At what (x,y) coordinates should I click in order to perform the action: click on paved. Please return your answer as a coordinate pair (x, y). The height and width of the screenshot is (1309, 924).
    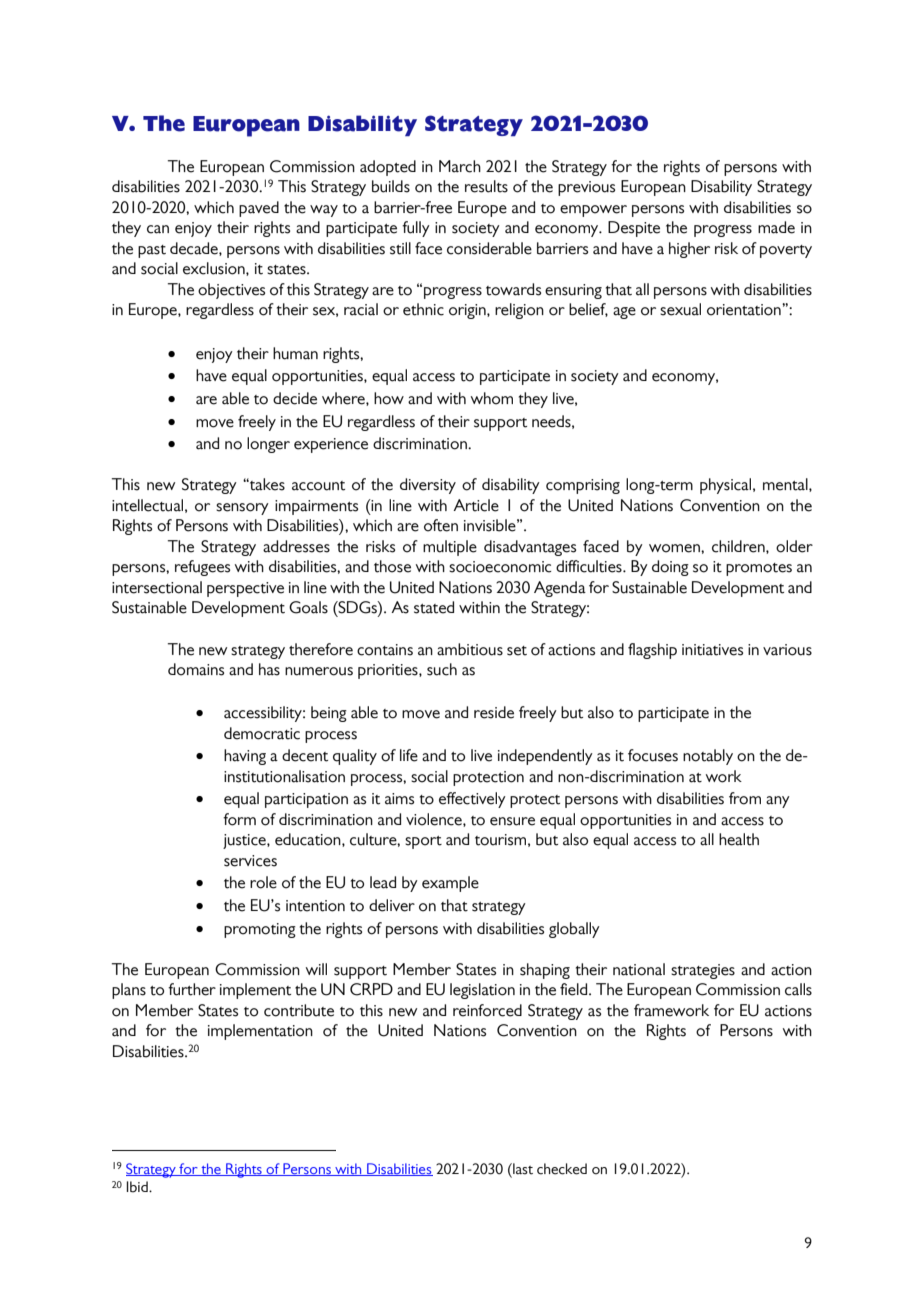
    Looking at the image, I should click on (259, 209).
